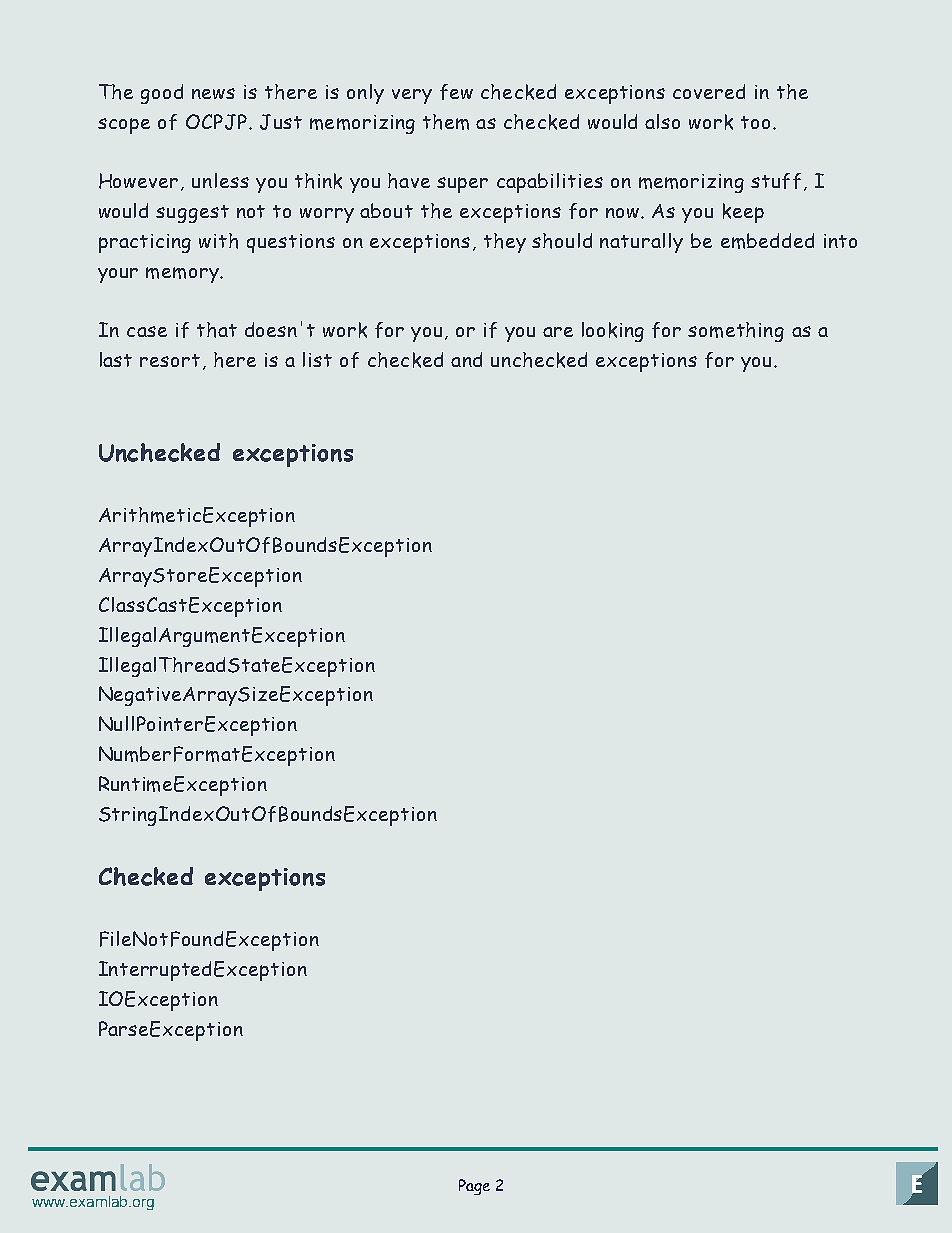 Image resolution: width=952 pixels, height=1233 pixels. I want to click on and, so click(466, 359).
